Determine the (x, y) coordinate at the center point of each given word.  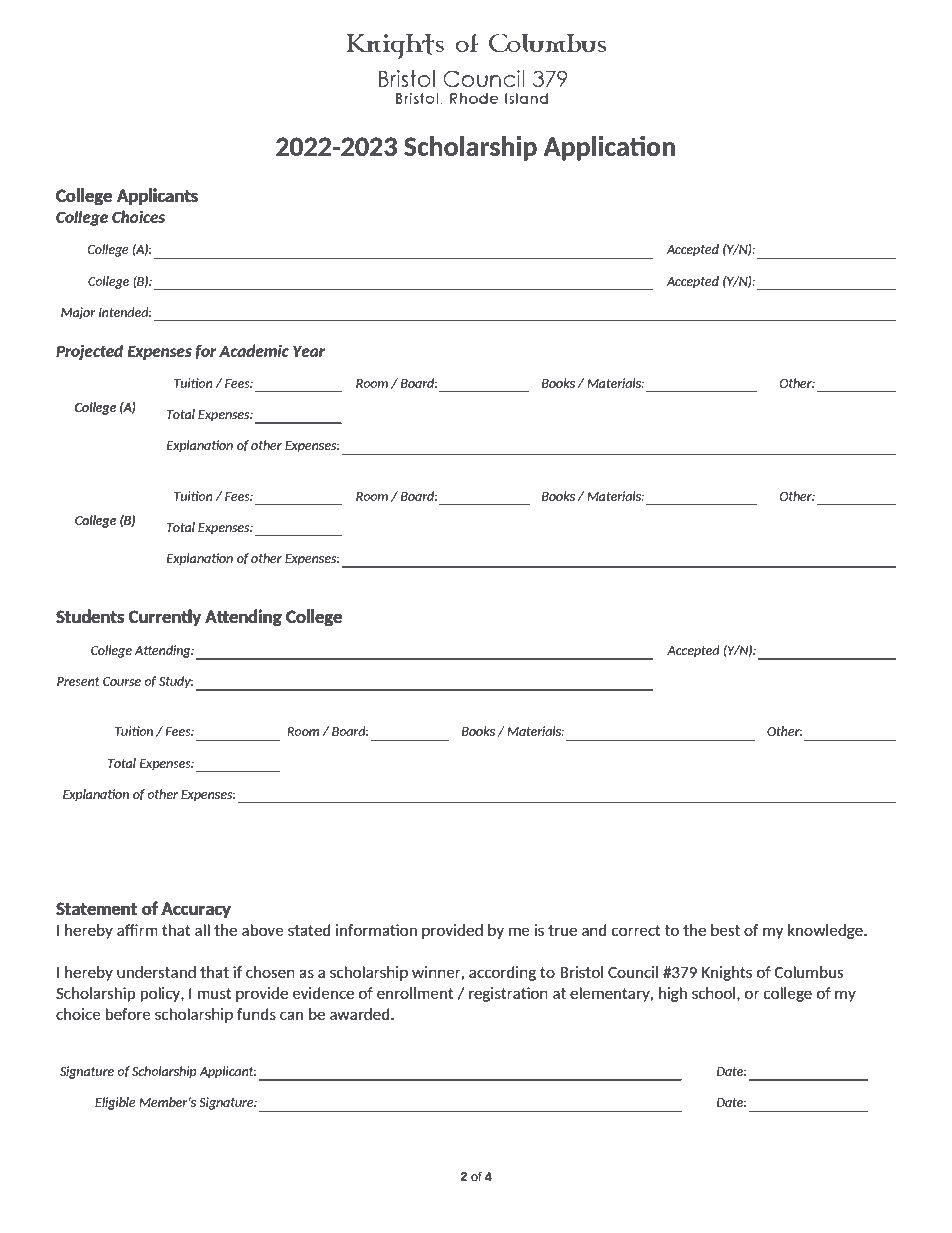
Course (122, 681)
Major (78, 313)
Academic (254, 350)
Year (309, 351)
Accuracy (196, 910)
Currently (165, 617)
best (725, 930)
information (376, 930)
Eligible (115, 1103)
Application (609, 148)
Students (90, 616)
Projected (89, 352)
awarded (361, 1014)
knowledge (826, 931)
